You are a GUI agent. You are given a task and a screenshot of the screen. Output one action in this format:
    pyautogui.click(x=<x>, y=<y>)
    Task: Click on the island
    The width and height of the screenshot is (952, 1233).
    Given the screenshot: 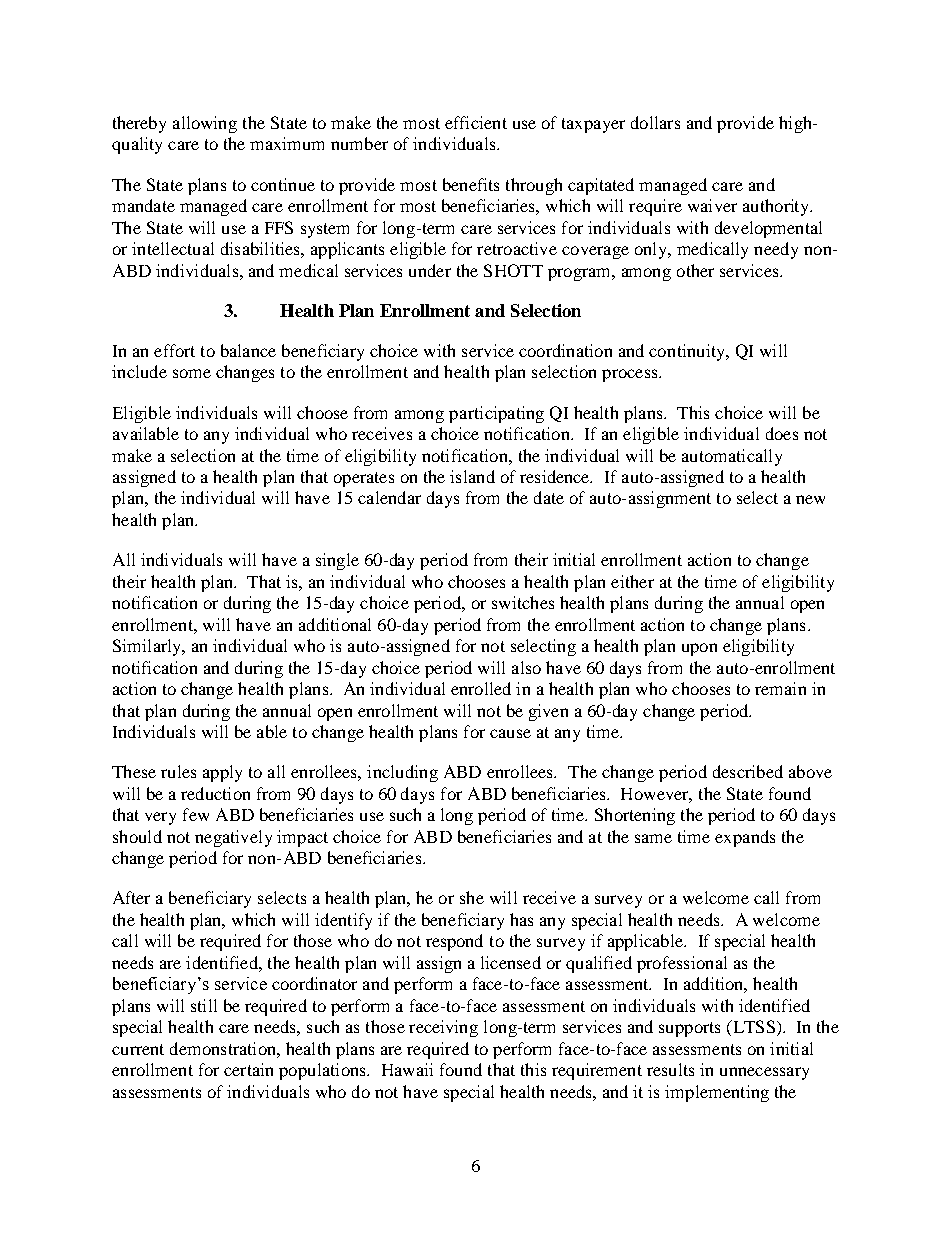 What is the action you would take?
    pyautogui.click(x=472, y=476)
